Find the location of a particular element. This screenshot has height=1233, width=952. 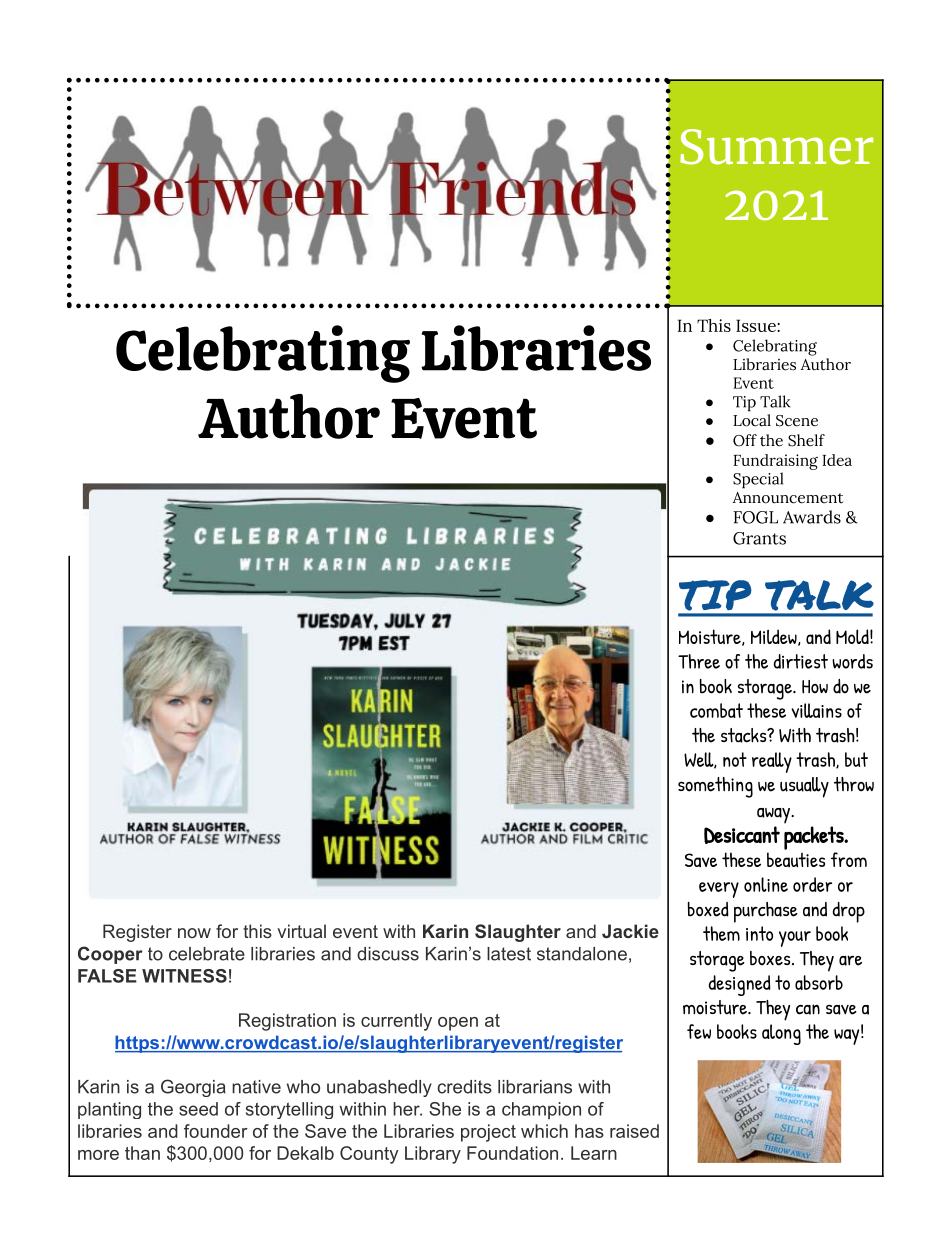

latest is located at coordinates (509, 954).
